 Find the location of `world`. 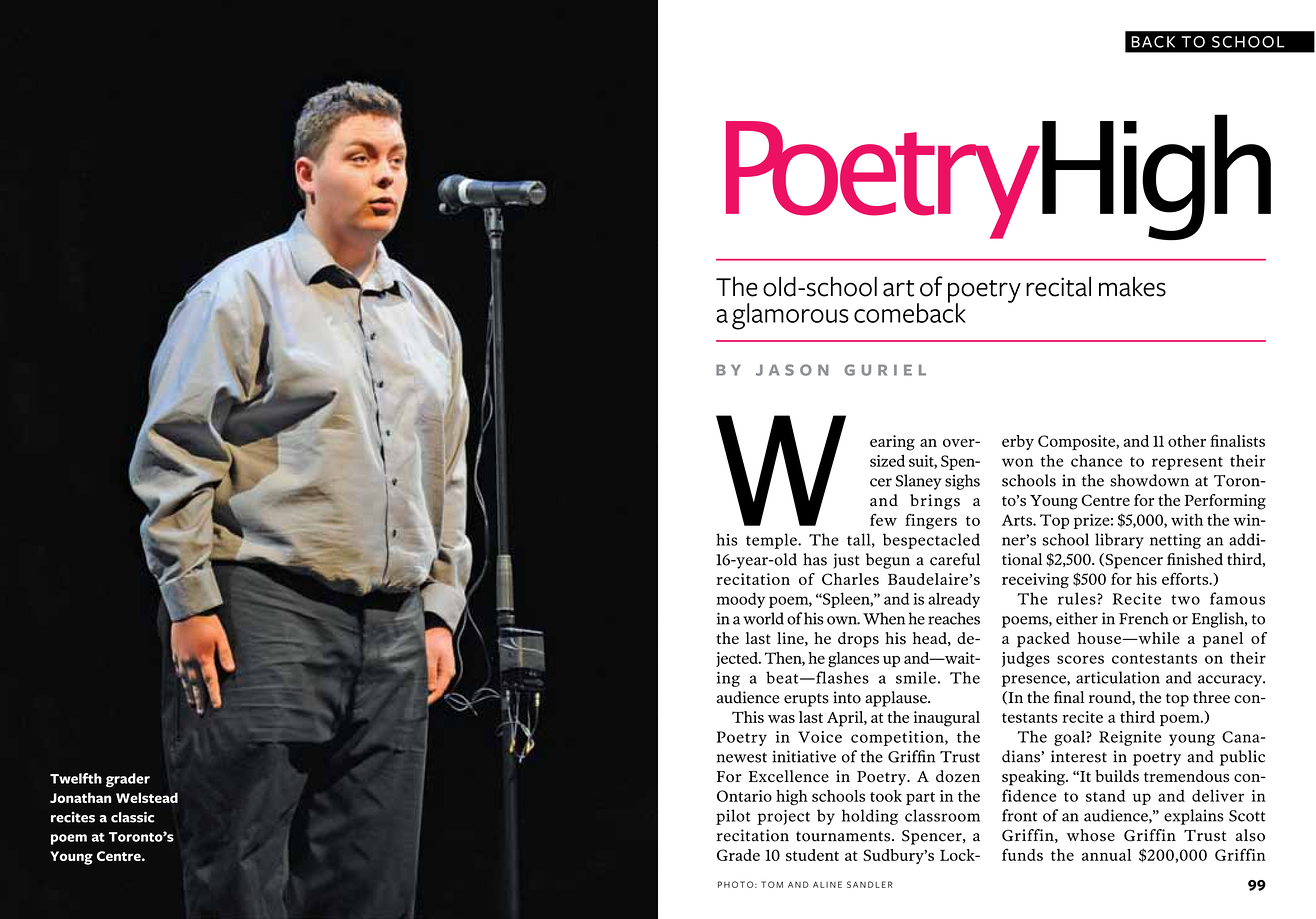

world is located at coordinates (763, 618).
